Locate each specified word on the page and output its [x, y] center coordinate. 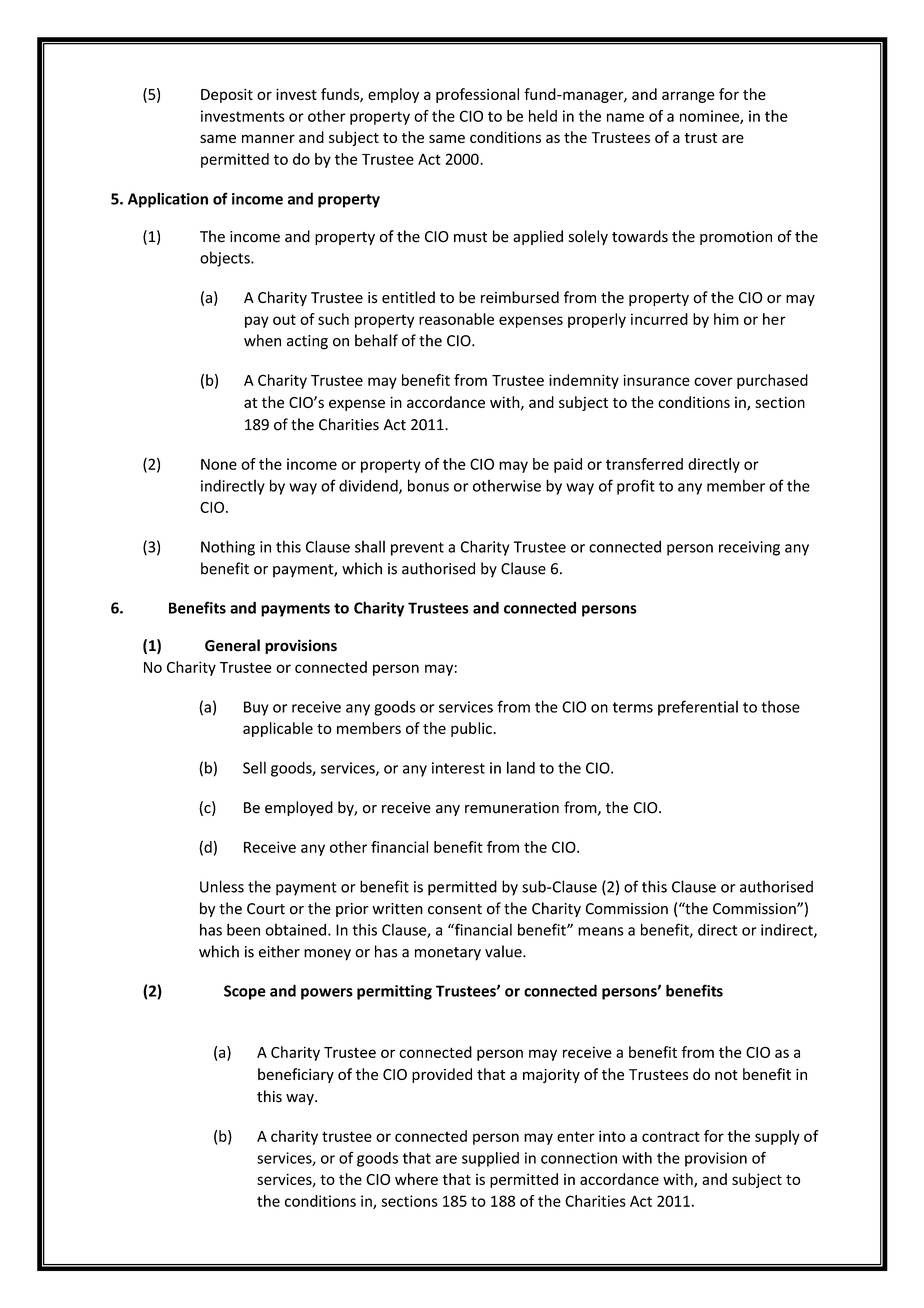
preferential [698, 708]
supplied [490, 1159]
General [232, 645]
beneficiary [296, 1075]
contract [671, 1136]
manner [268, 138]
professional [477, 95]
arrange [688, 97]
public [472, 729]
